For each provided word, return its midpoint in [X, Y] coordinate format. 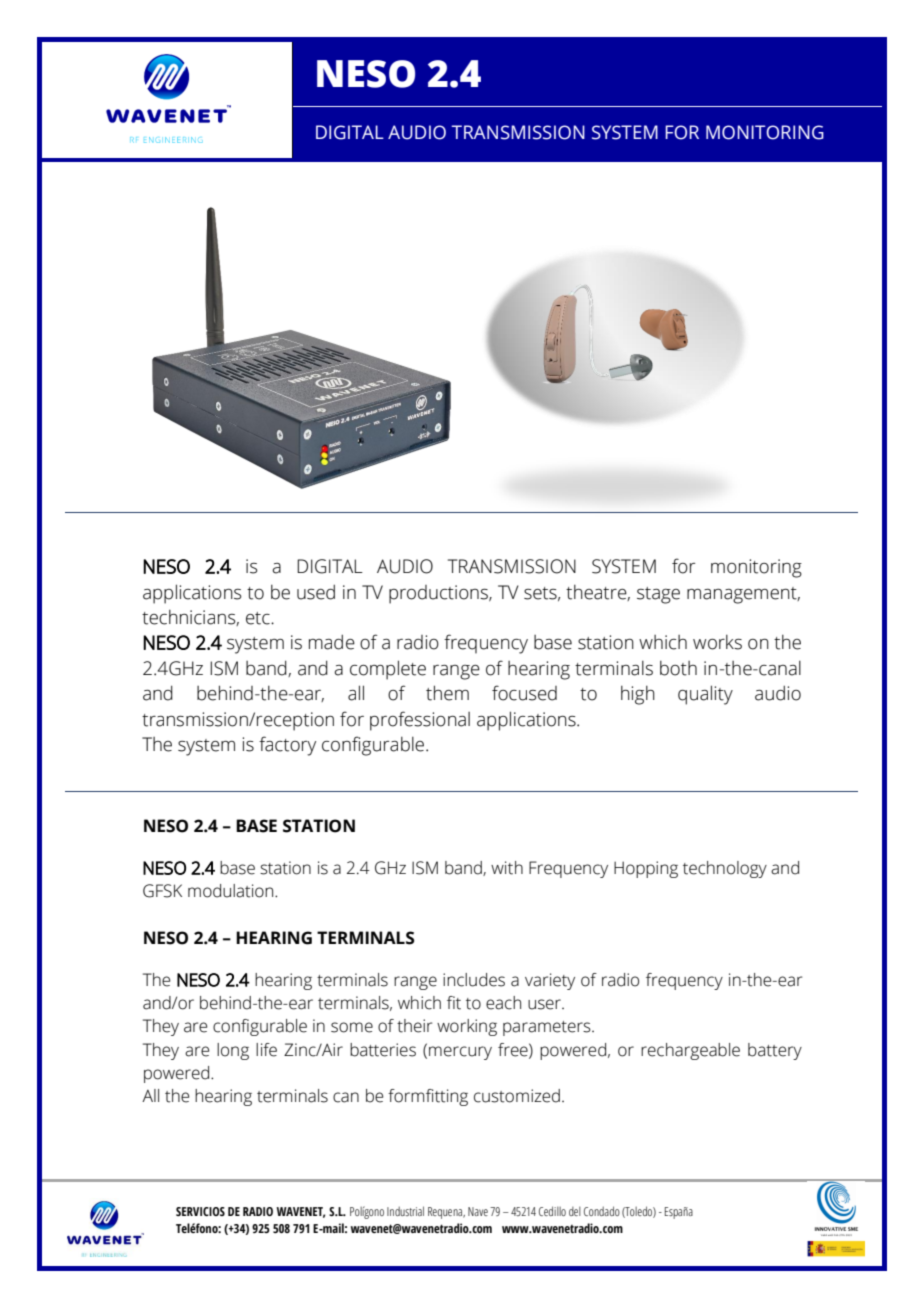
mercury [460, 1053]
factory [287, 746]
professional [420, 721]
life [266, 1050]
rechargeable [690, 1051]
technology [725, 869]
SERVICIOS [200, 1211]
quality [705, 695]
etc [259, 618]
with [507, 868]
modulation [232, 891]
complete [388, 670]
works [717, 642]
